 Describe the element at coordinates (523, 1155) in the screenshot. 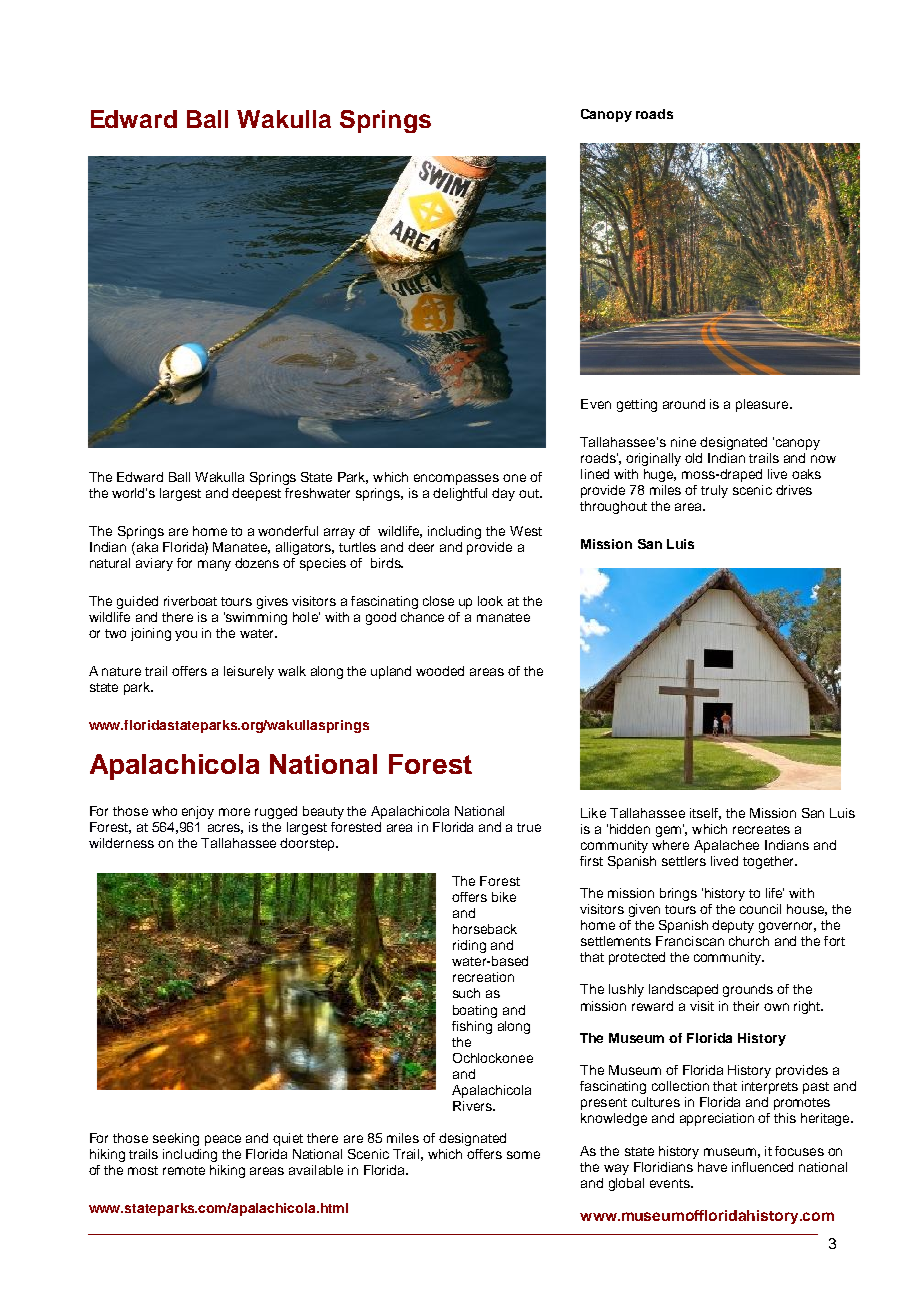

I see `some` at that location.
